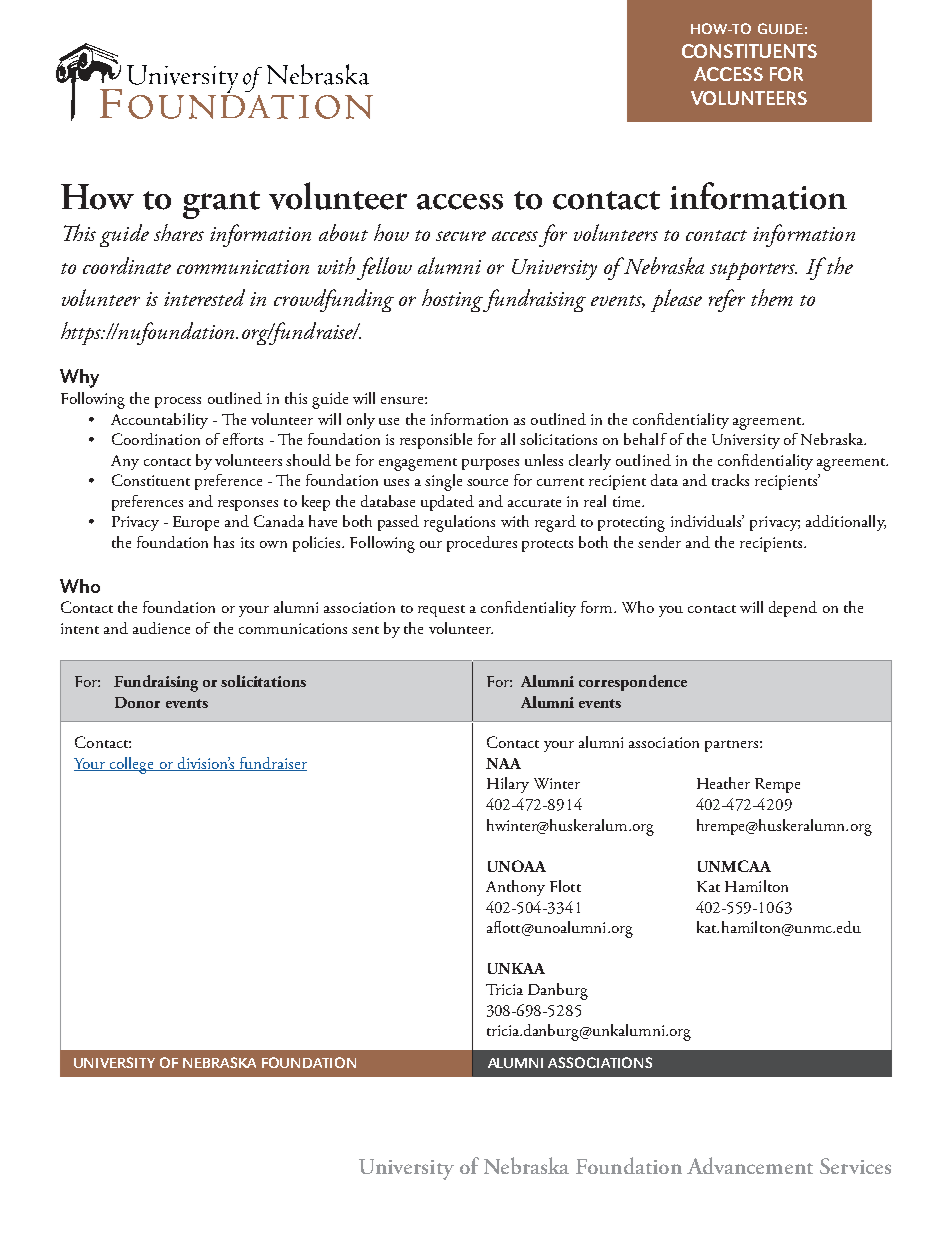  What do you see at coordinates (196, 523) in the screenshot?
I see `Europe` at bounding box center [196, 523].
